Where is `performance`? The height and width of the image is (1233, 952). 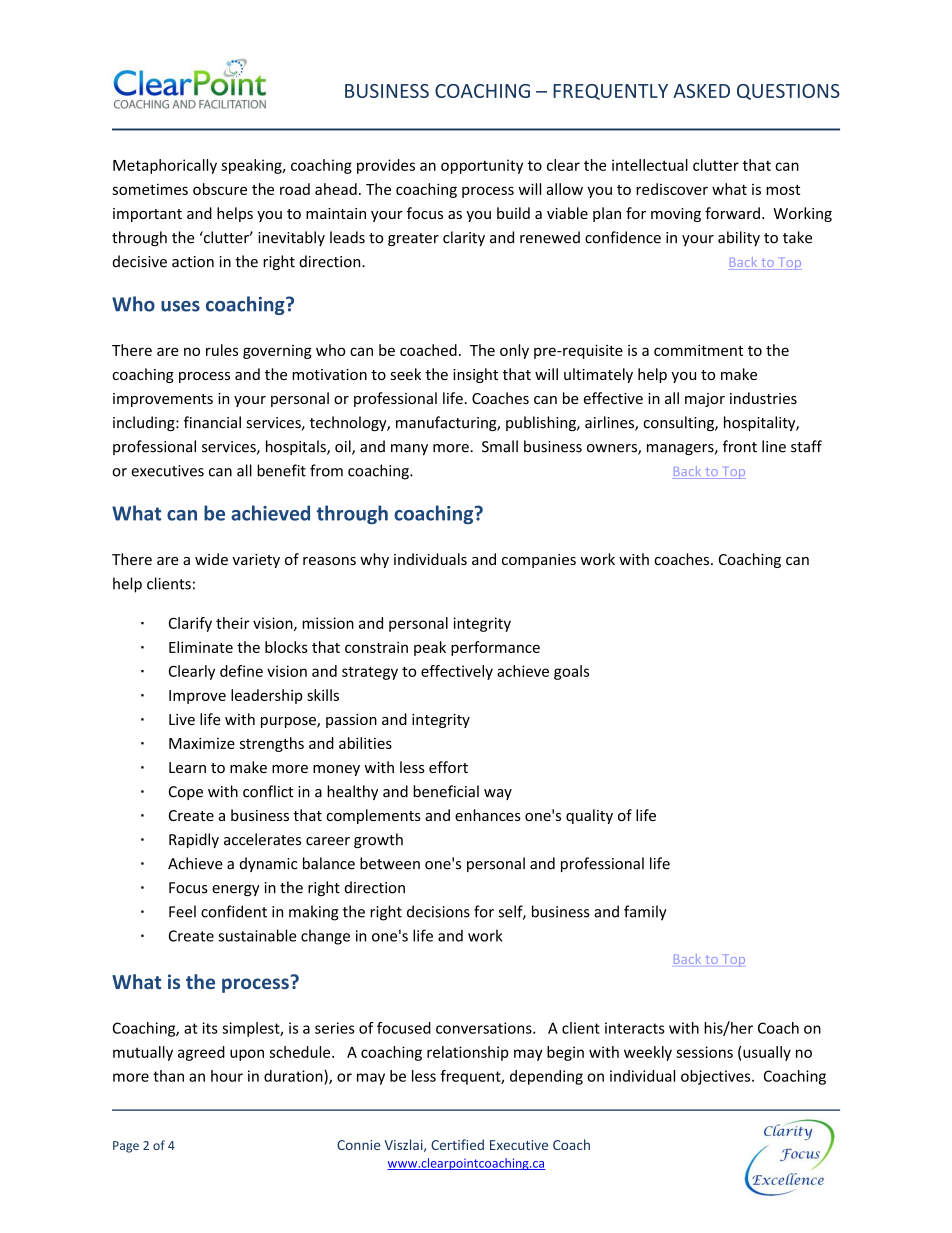 performance is located at coordinates (495, 648).
